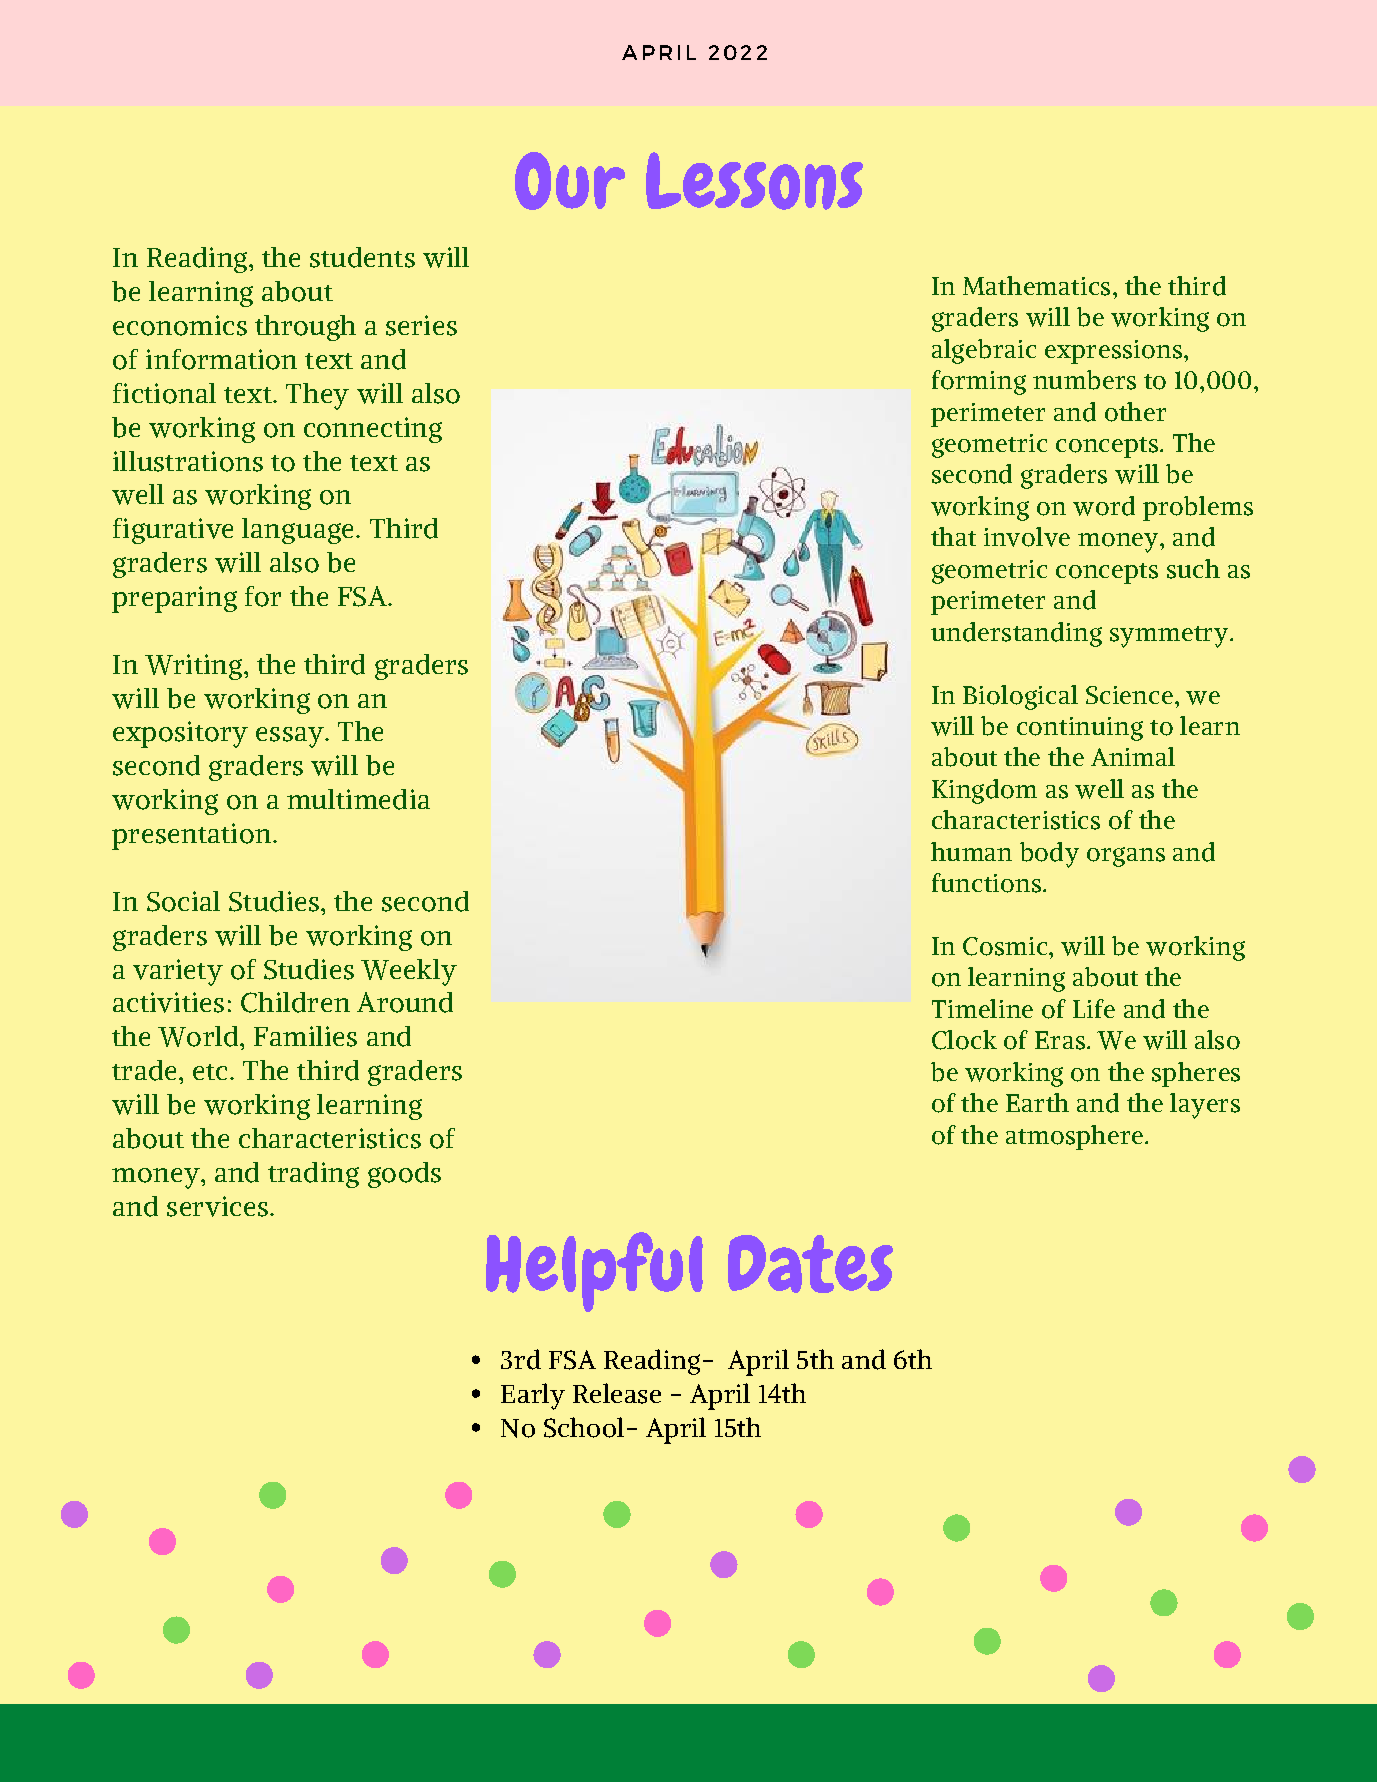  What do you see at coordinates (754, 181) in the page?
I see `Lessons` at bounding box center [754, 181].
